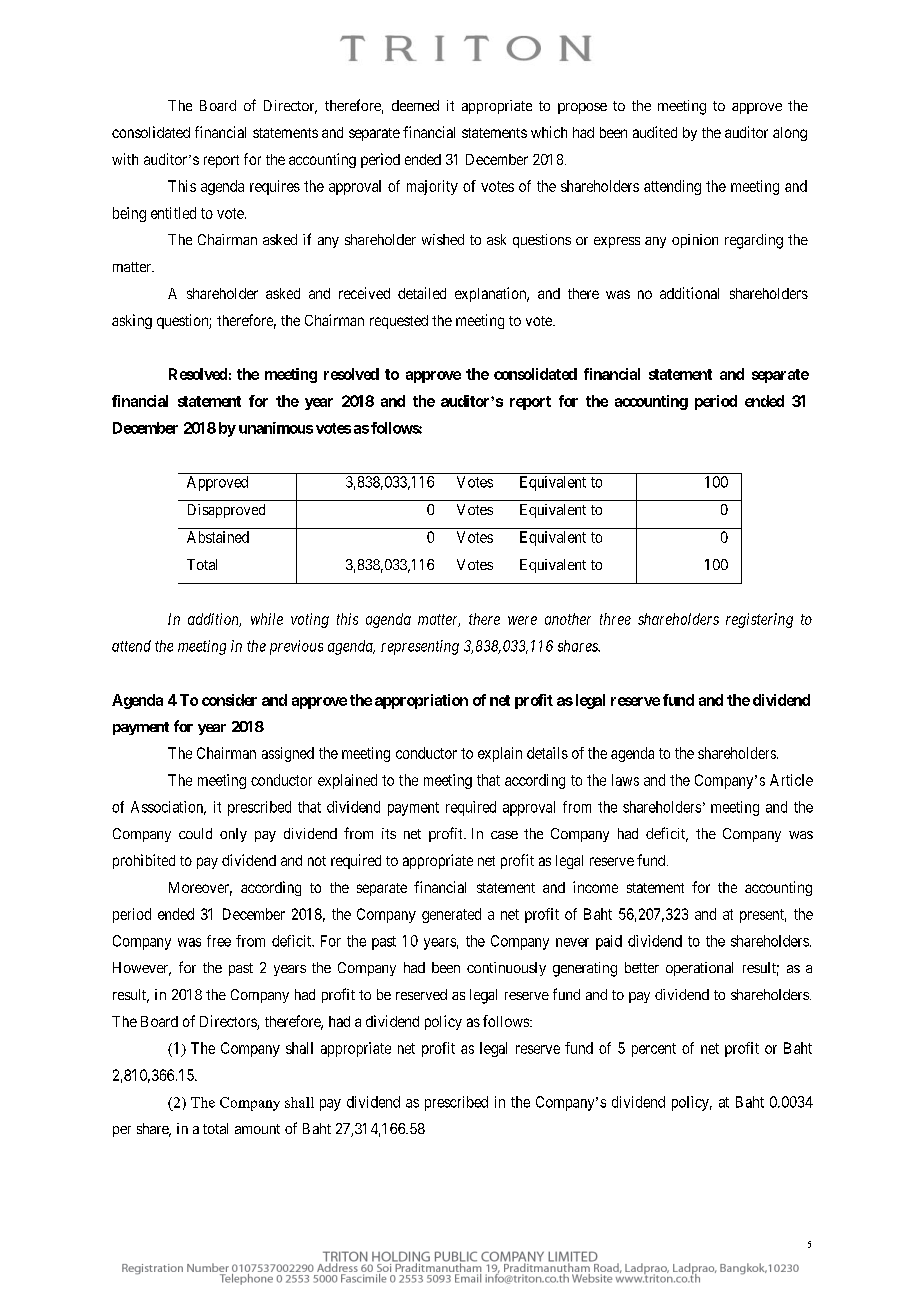 This page has width=924, height=1309. What do you see at coordinates (125, 159) in the page?
I see `with` at bounding box center [125, 159].
